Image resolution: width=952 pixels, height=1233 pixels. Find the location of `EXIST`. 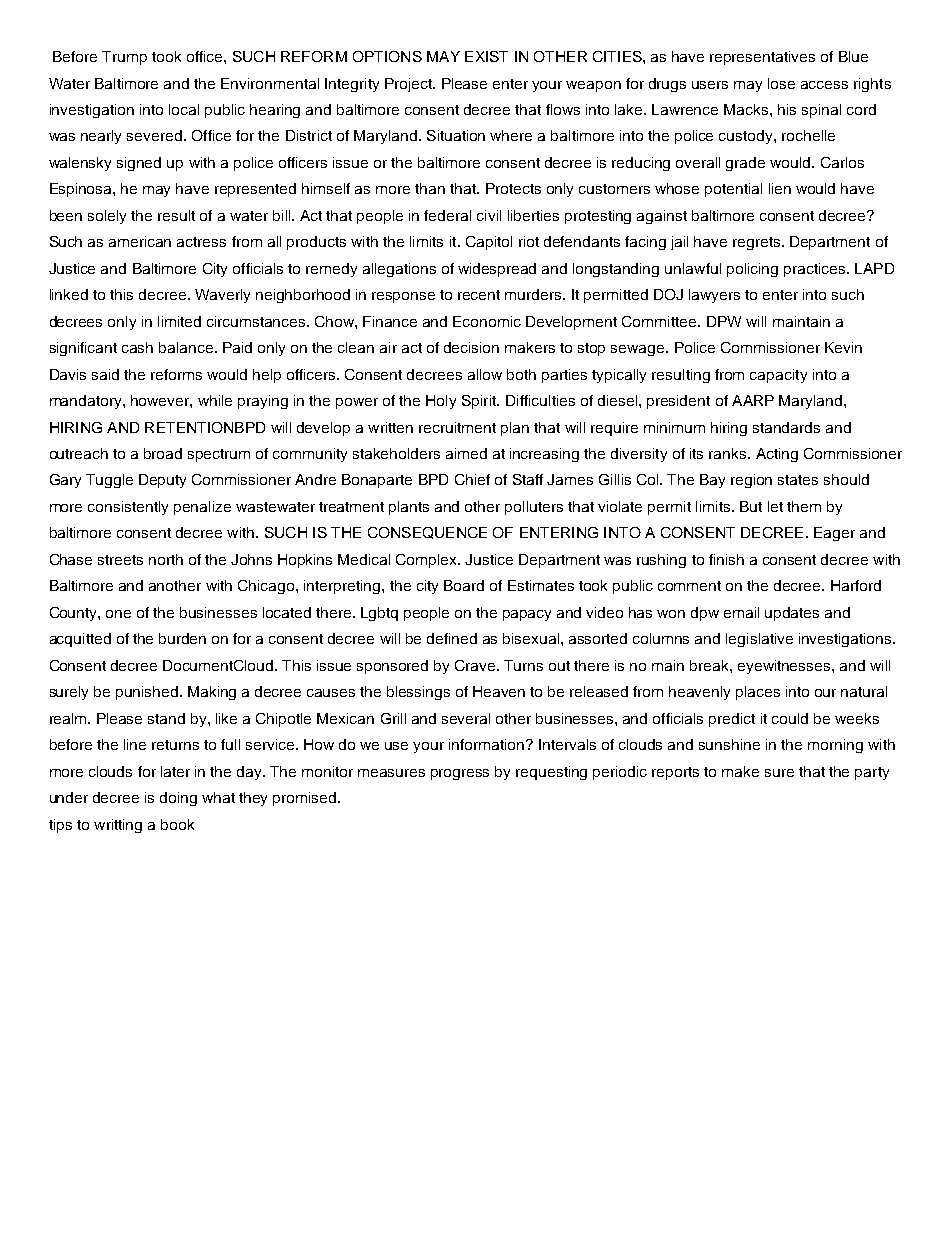

EXIST is located at coordinates (486, 56).
